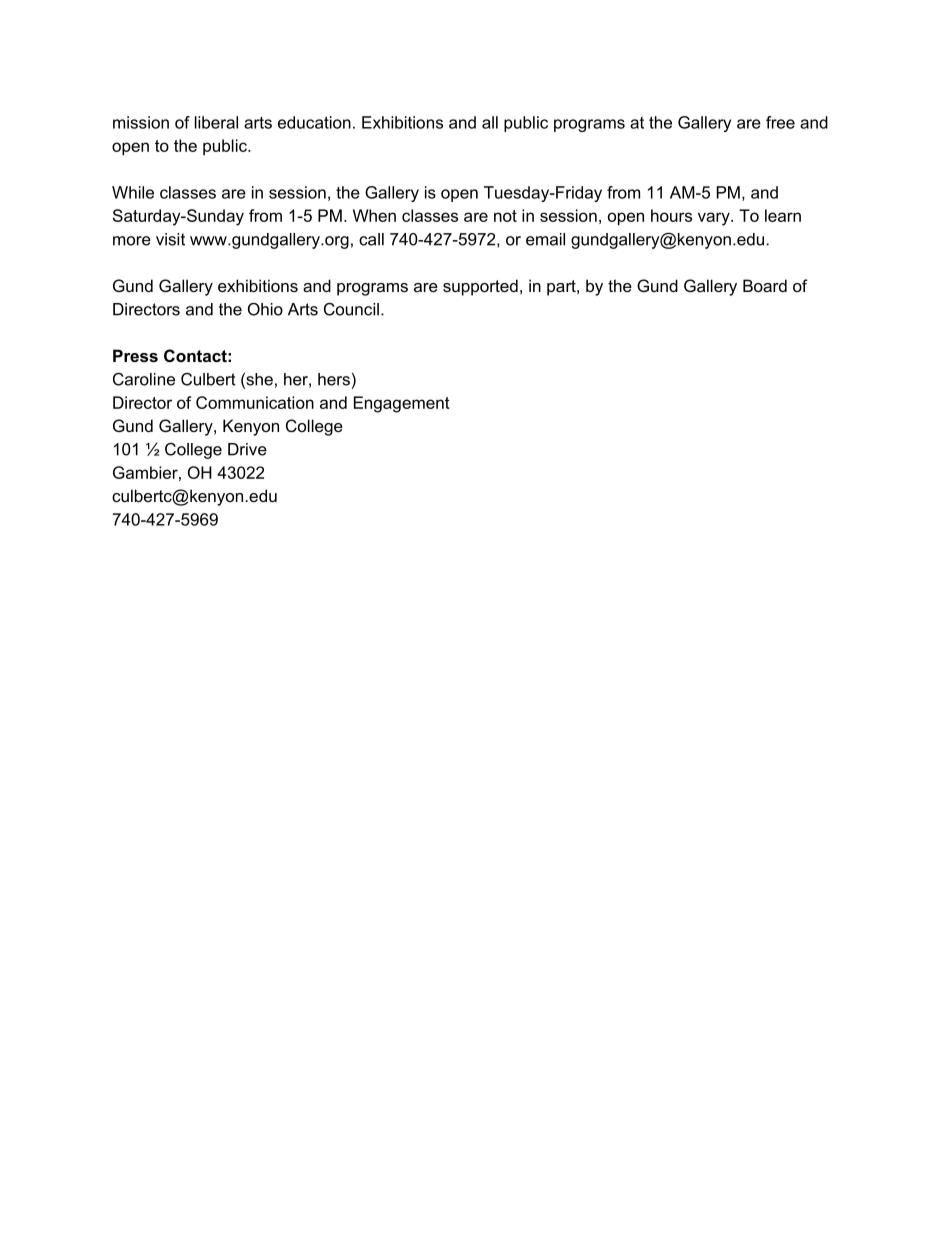  What do you see at coordinates (170, 239) in the document?
I see `visit` at bounding box center [170, 239].
